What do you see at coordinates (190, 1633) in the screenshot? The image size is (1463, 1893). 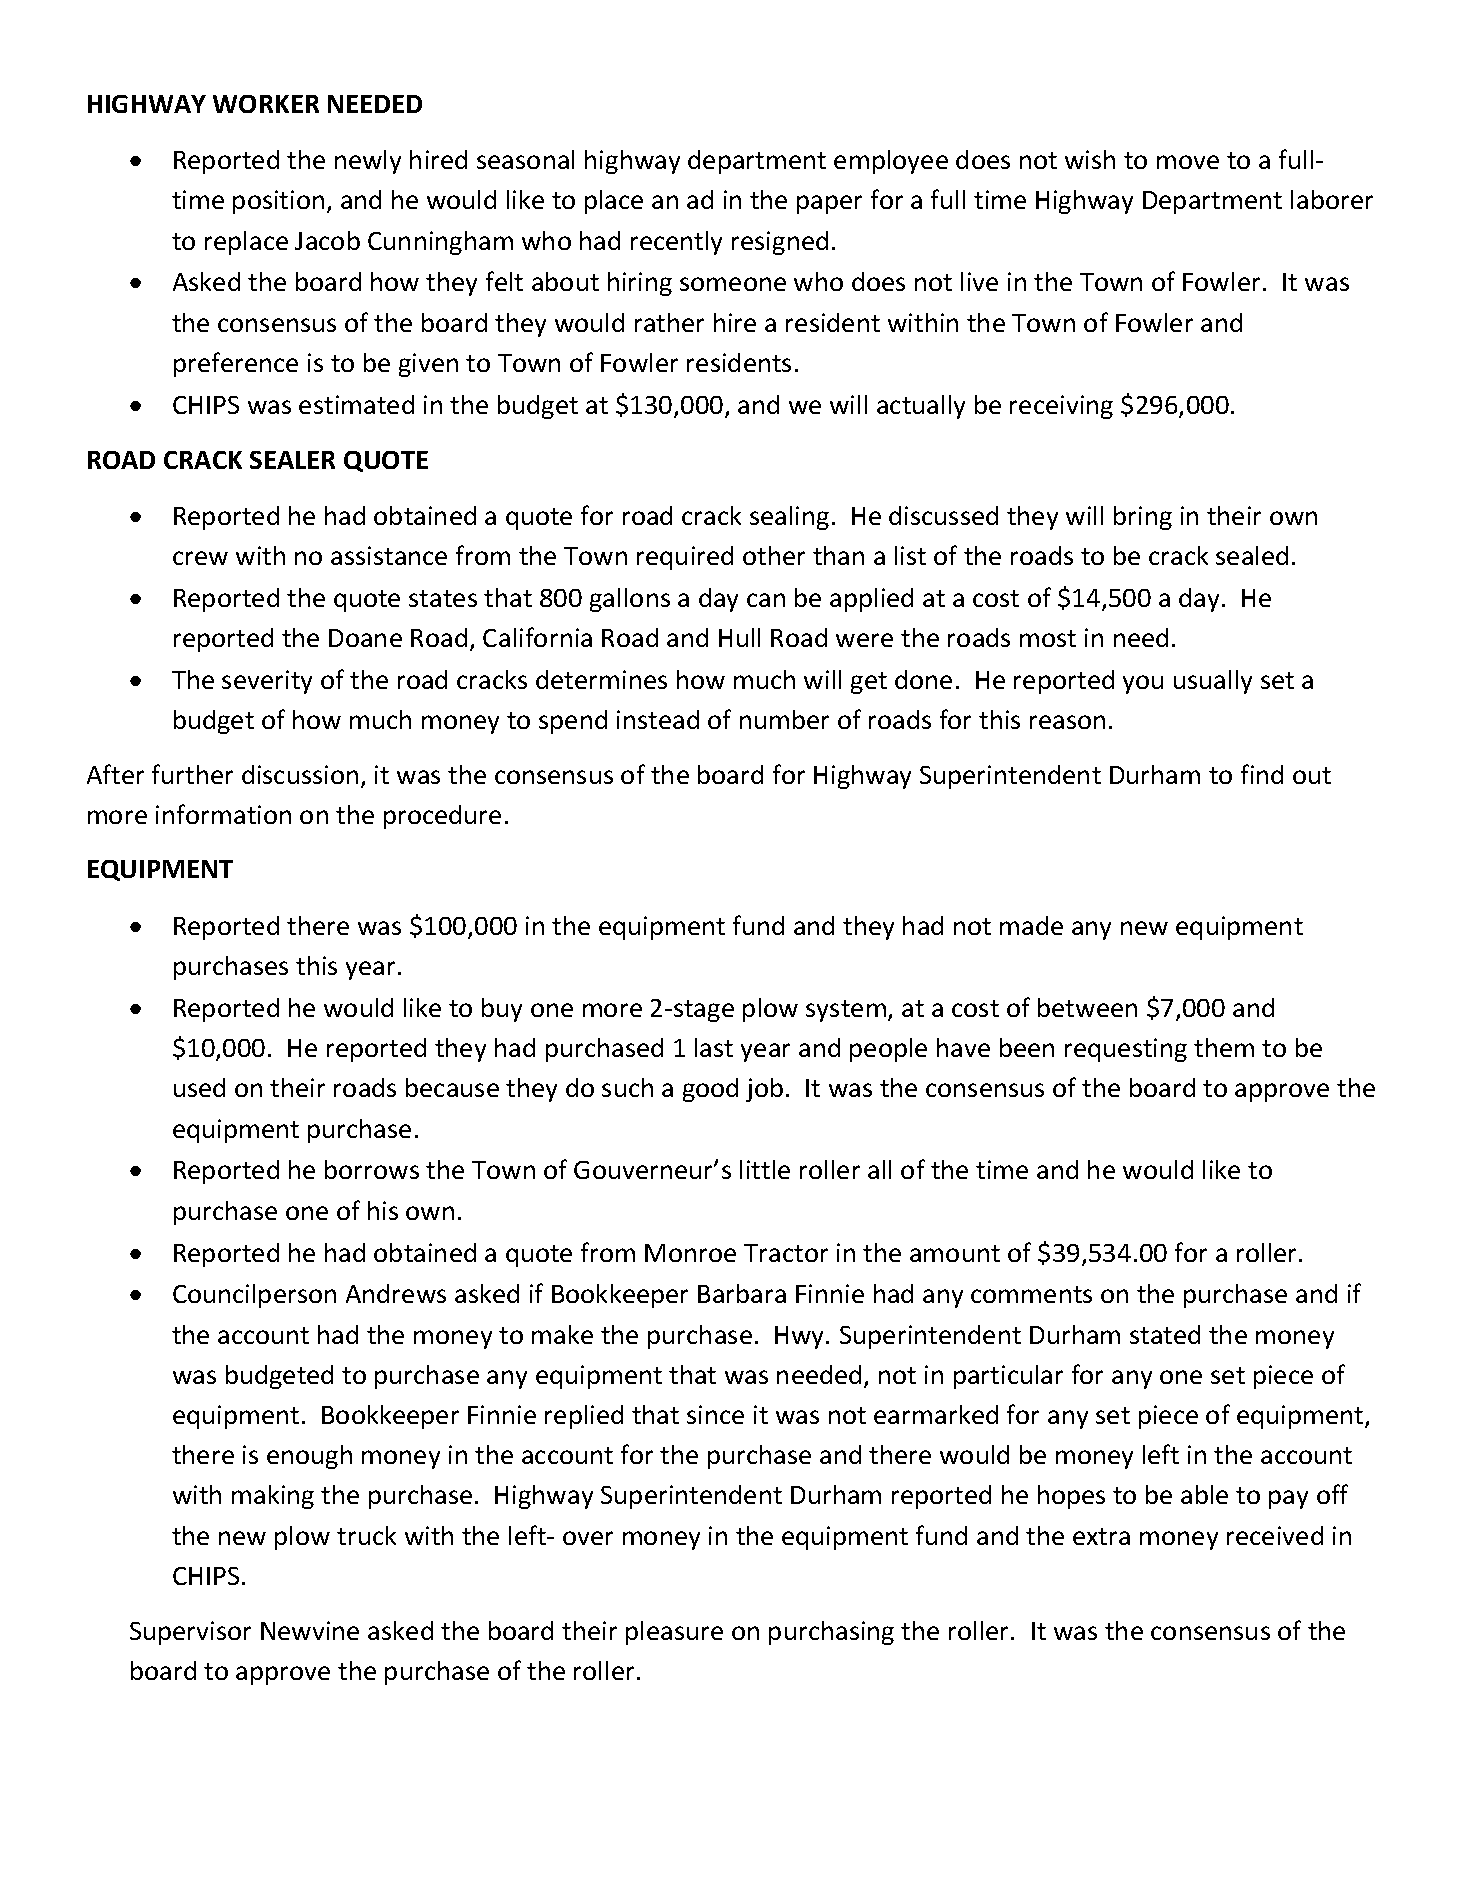 I see `Supervisor` at bounding box center [190, 1633].
